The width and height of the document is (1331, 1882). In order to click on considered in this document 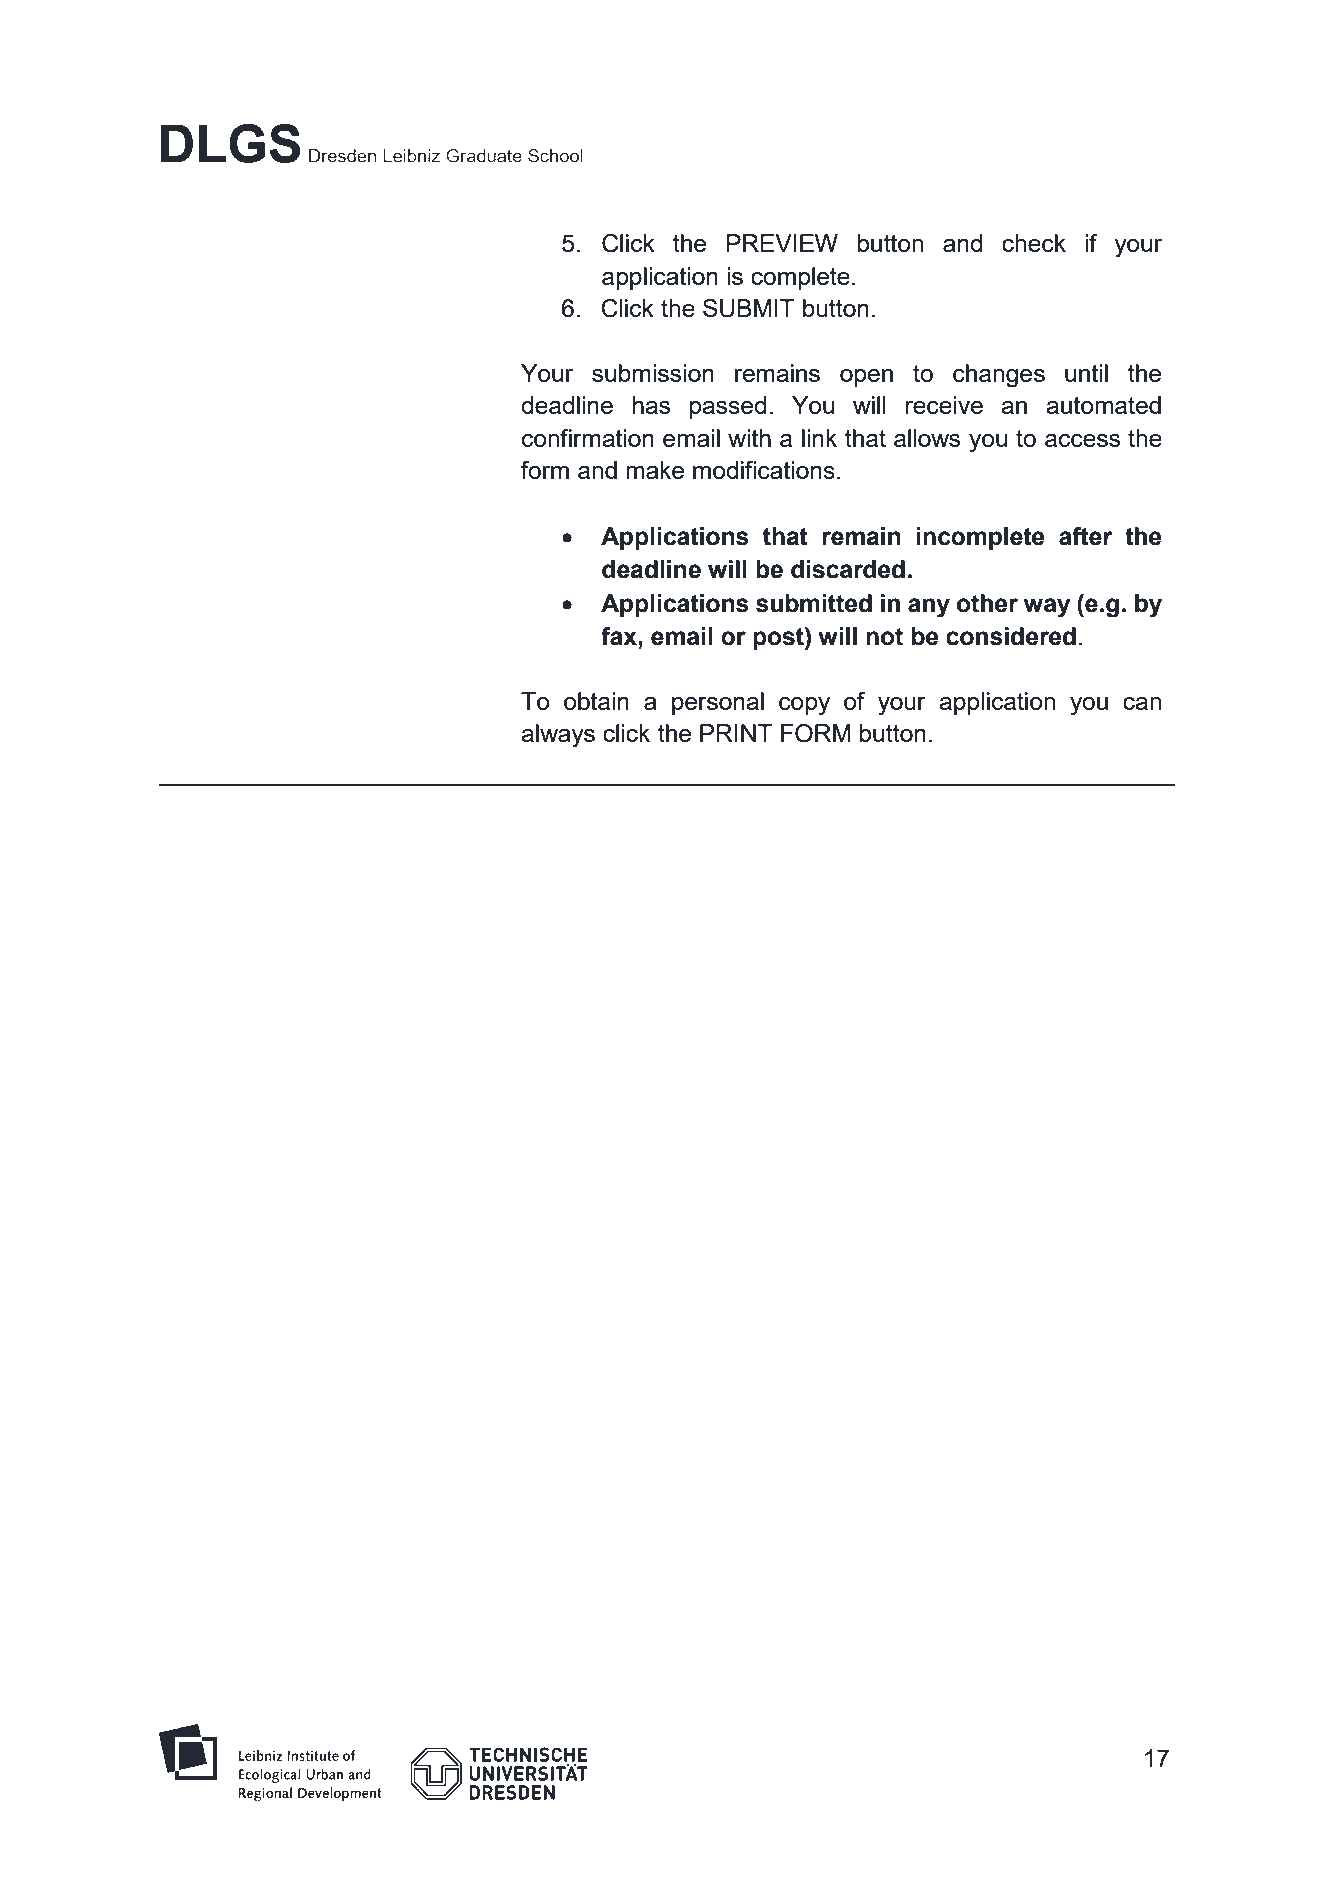, I will do `click(1011, 636)`.
